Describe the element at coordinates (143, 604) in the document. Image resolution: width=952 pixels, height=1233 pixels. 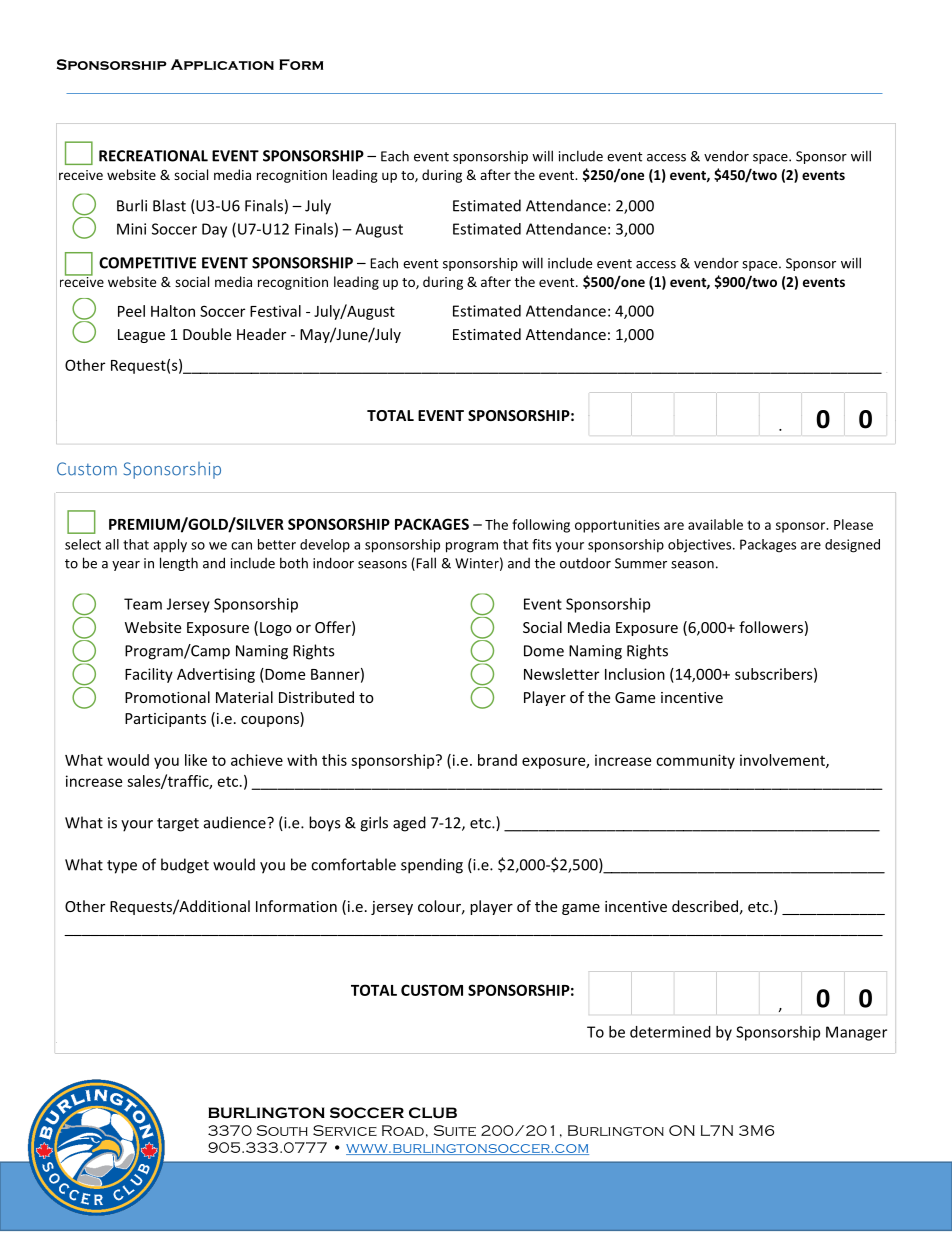
I see `Team` at that location.
